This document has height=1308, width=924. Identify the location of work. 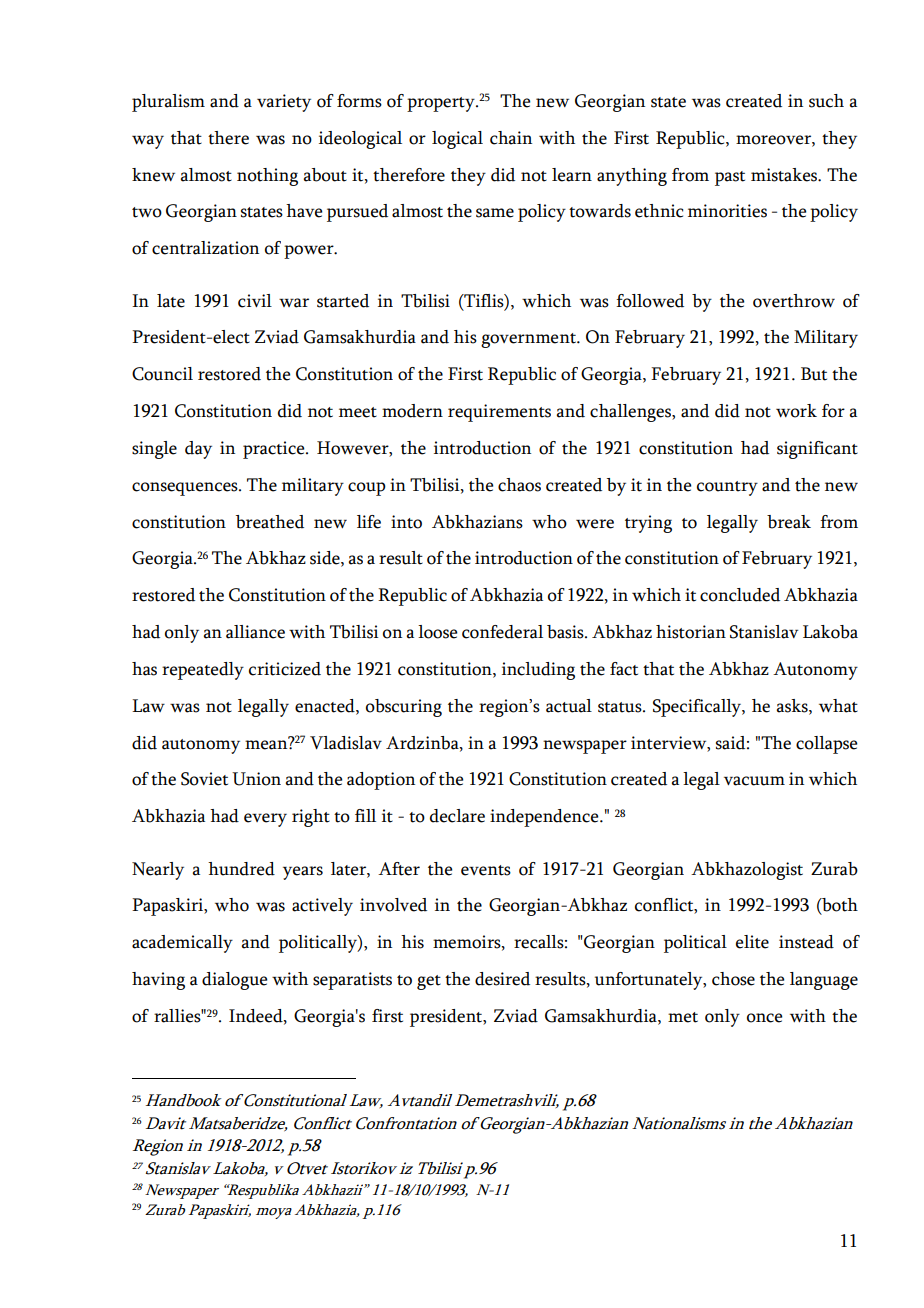
(796, 411).
